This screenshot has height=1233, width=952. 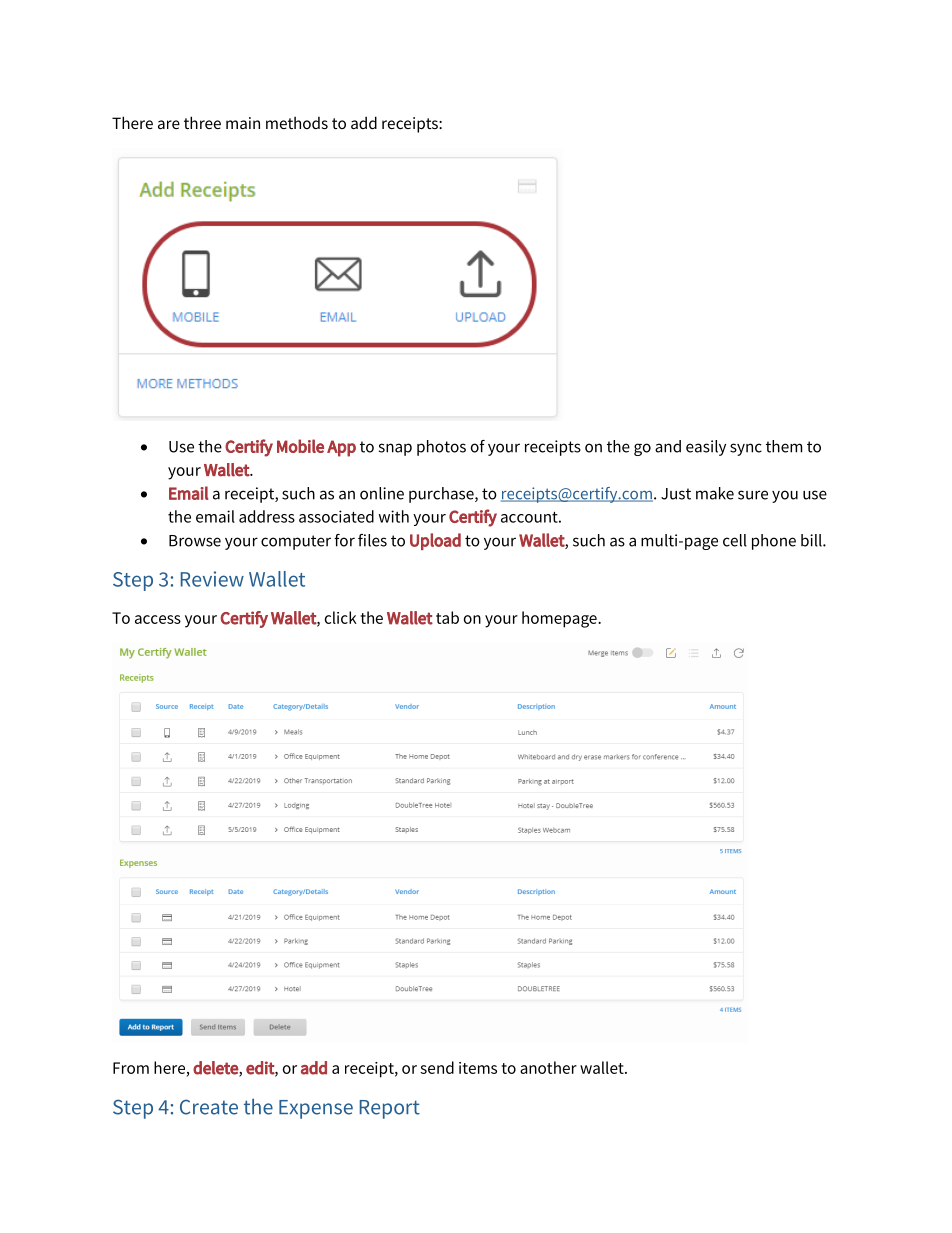 What do you see at coordinates (478, 1068) in the screenshot?
I see `items` at bounding box center [478, 1068].
